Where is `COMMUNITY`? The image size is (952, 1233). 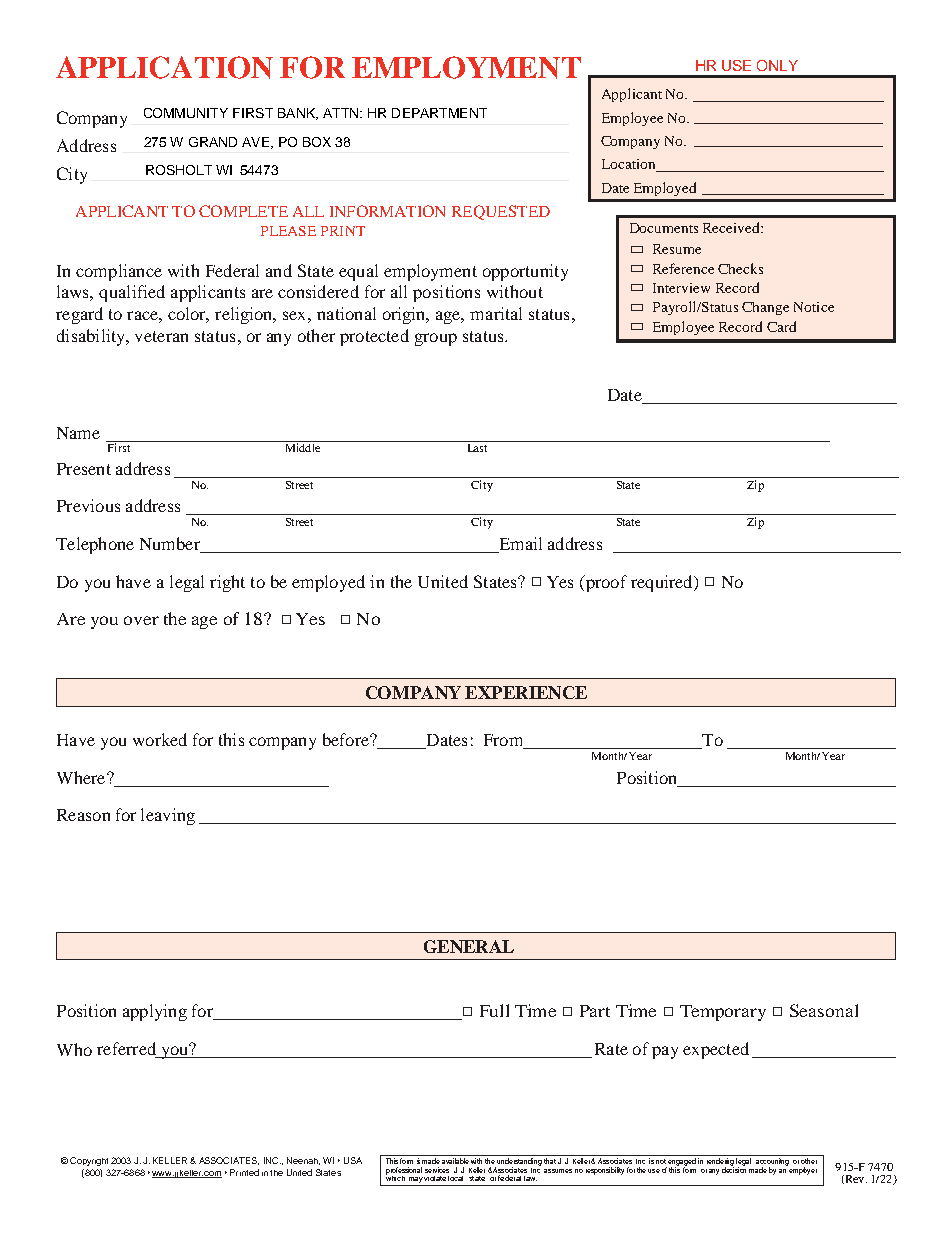
COMMUNITY is located at coordinates (186, 113).
